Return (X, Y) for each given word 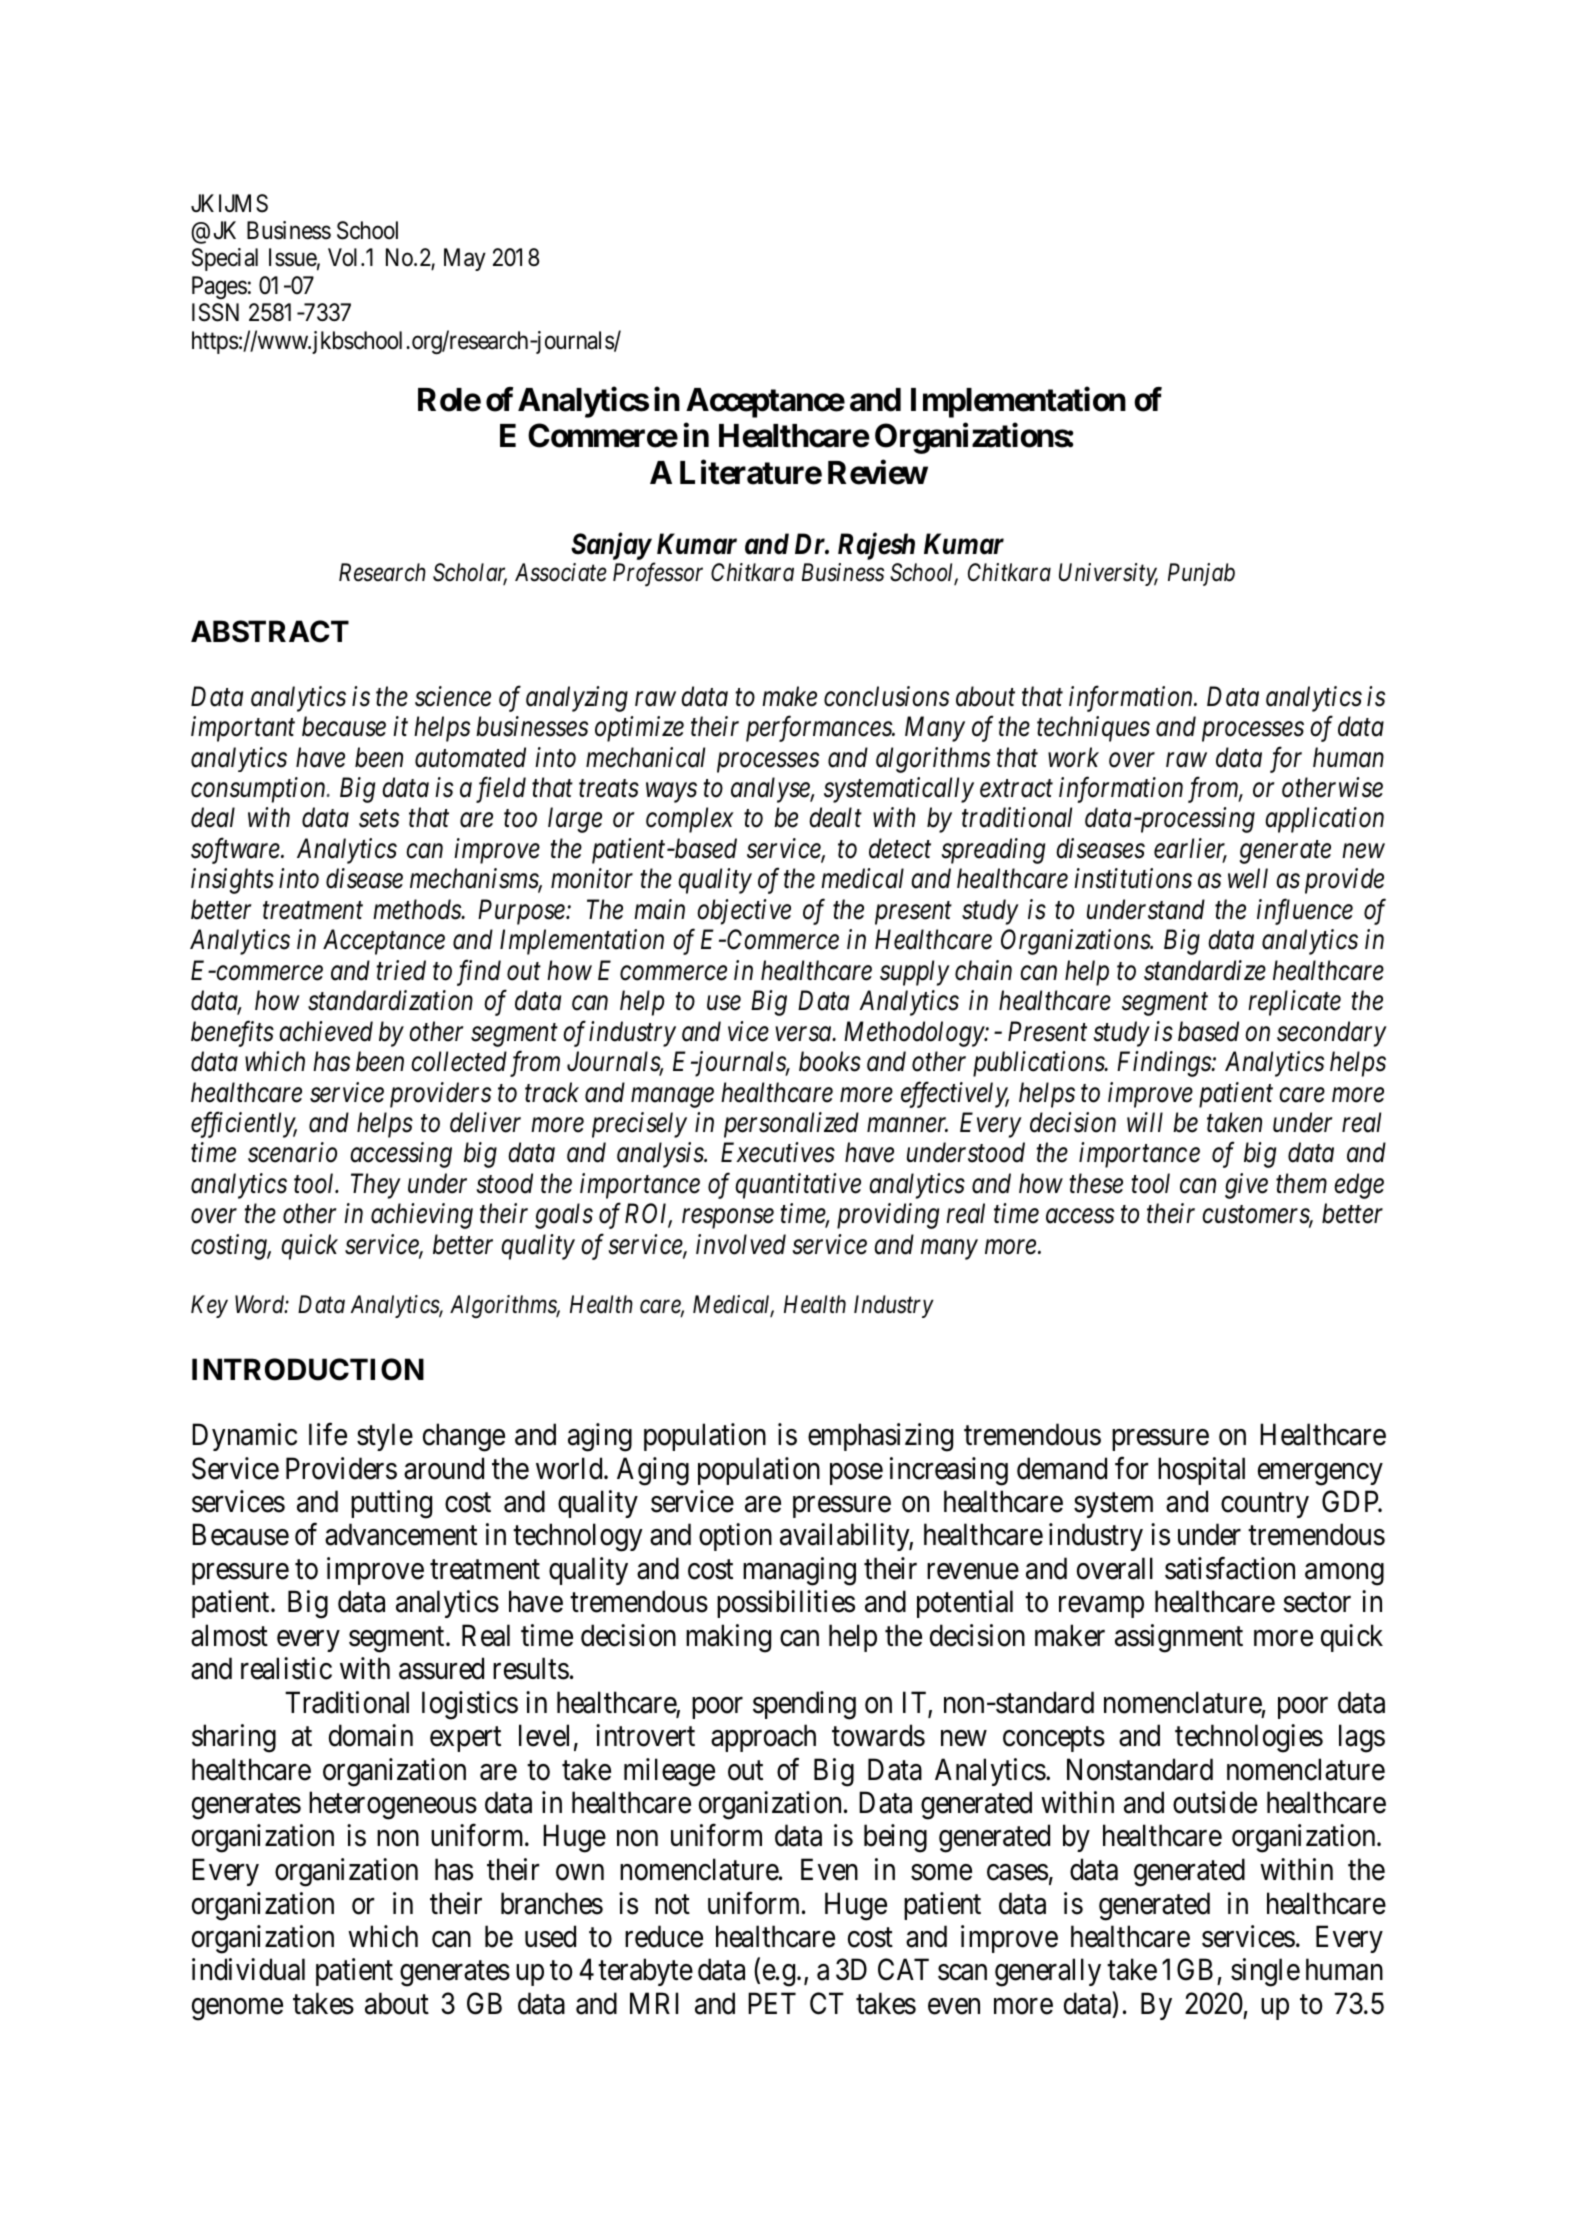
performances (820, 729)
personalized (791, 1125)
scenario (292, 1153)
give (1246, 1186)
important (243, 729)
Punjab (1201, 574)
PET (772, 2003)
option (735, 1537)
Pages (219, 287)
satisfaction (1230, 1568)
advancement (401, 1534)
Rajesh (876, 546)
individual (248, 1969)
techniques (1093, 729)
